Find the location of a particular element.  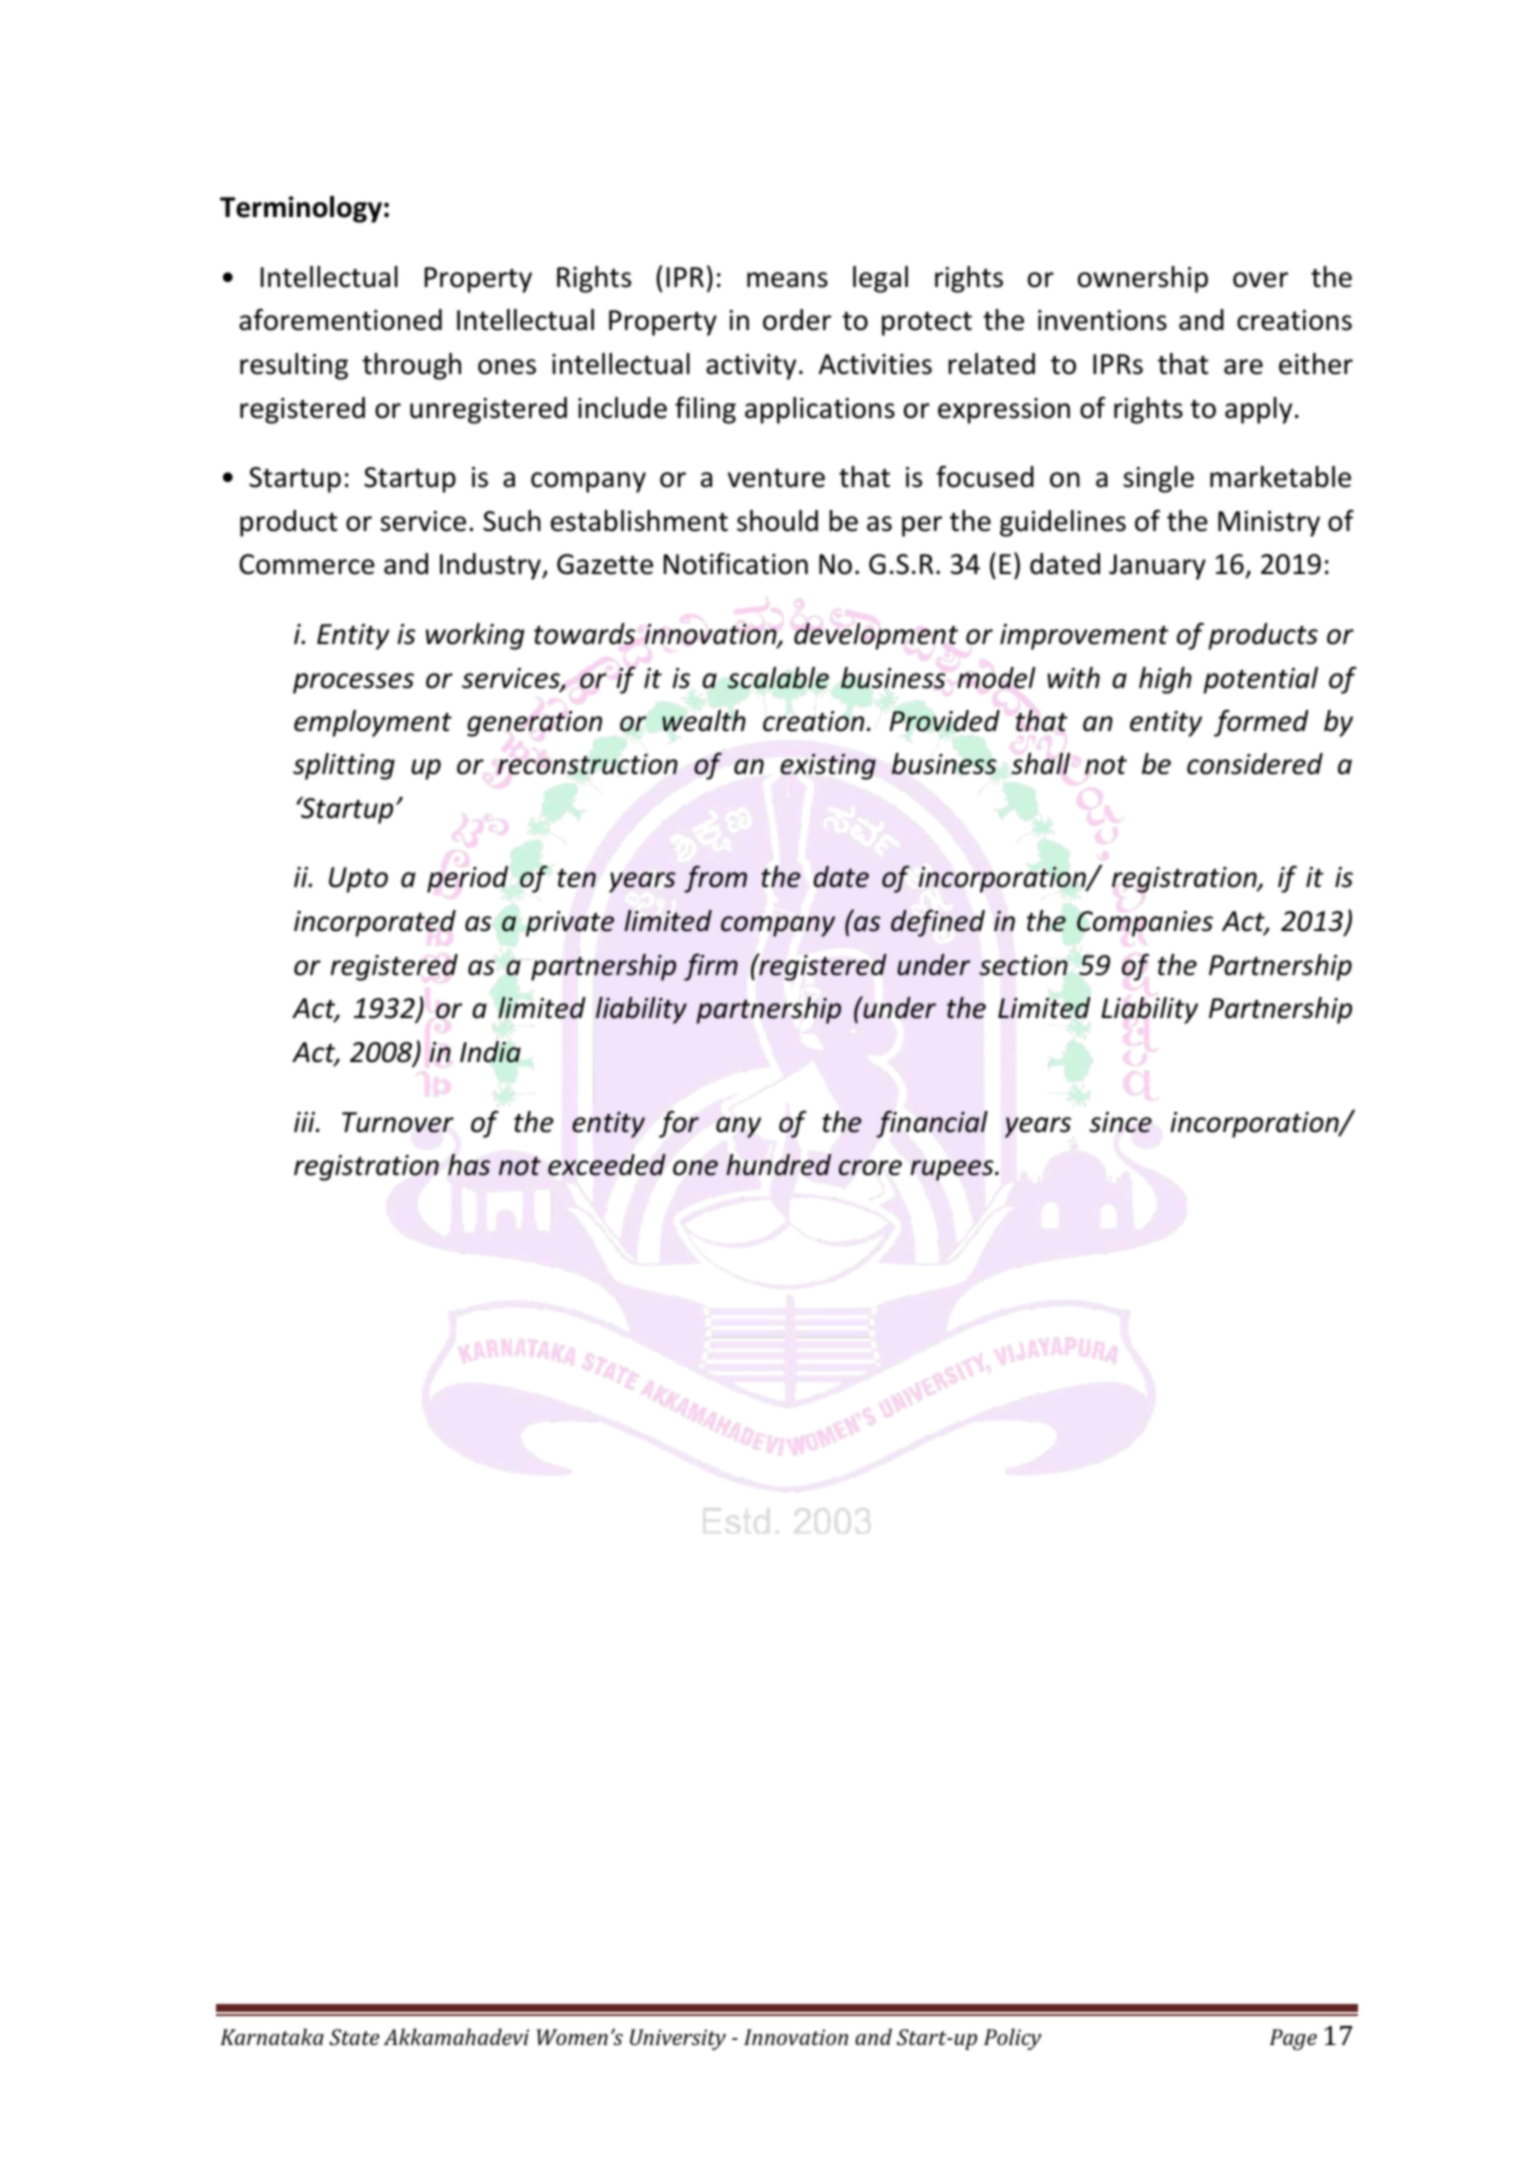

January is located at coordinates (1157, 567).
